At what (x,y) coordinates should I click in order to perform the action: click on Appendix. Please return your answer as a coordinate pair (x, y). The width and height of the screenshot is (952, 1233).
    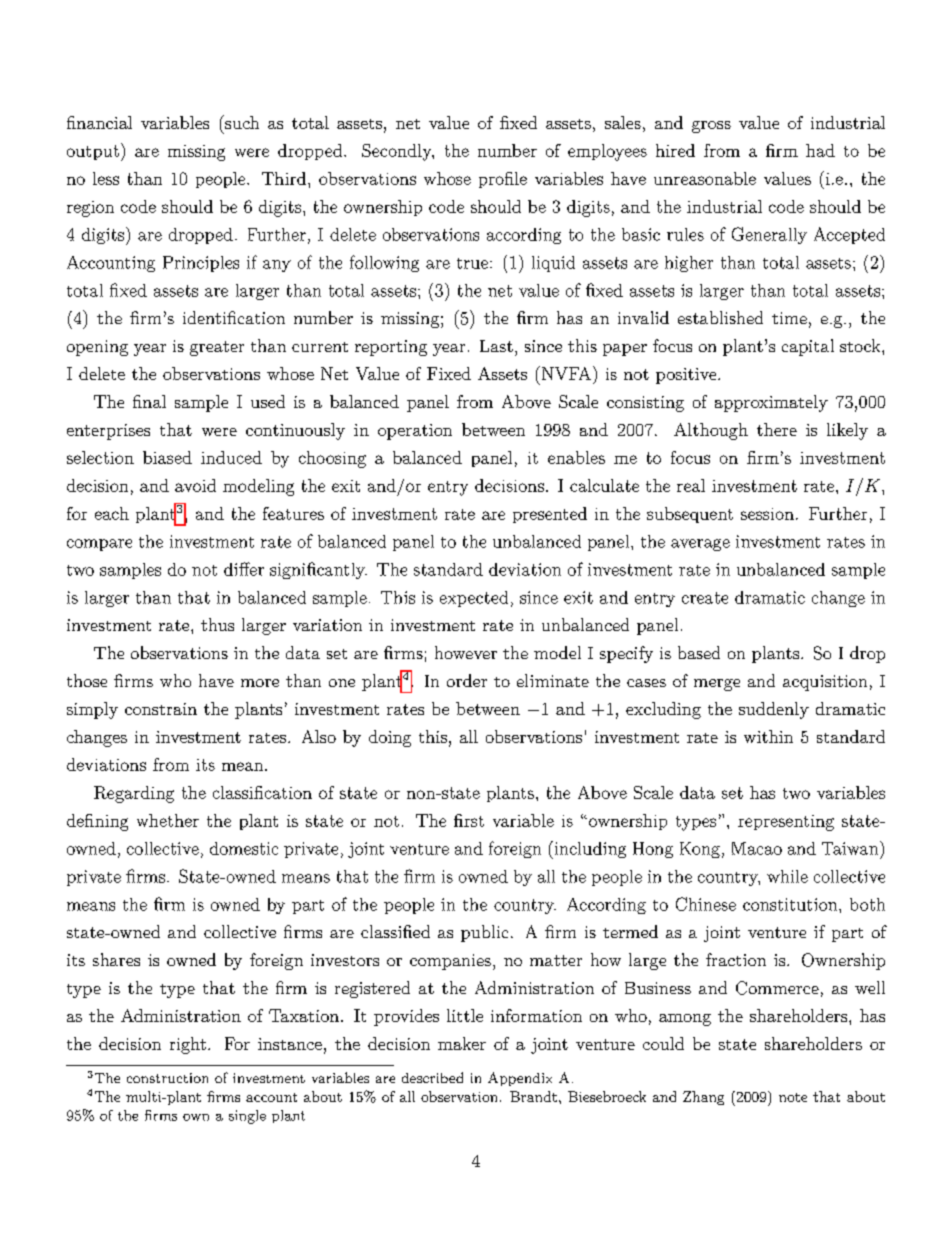
    Looking at the image, I should click on (520, 1079).
